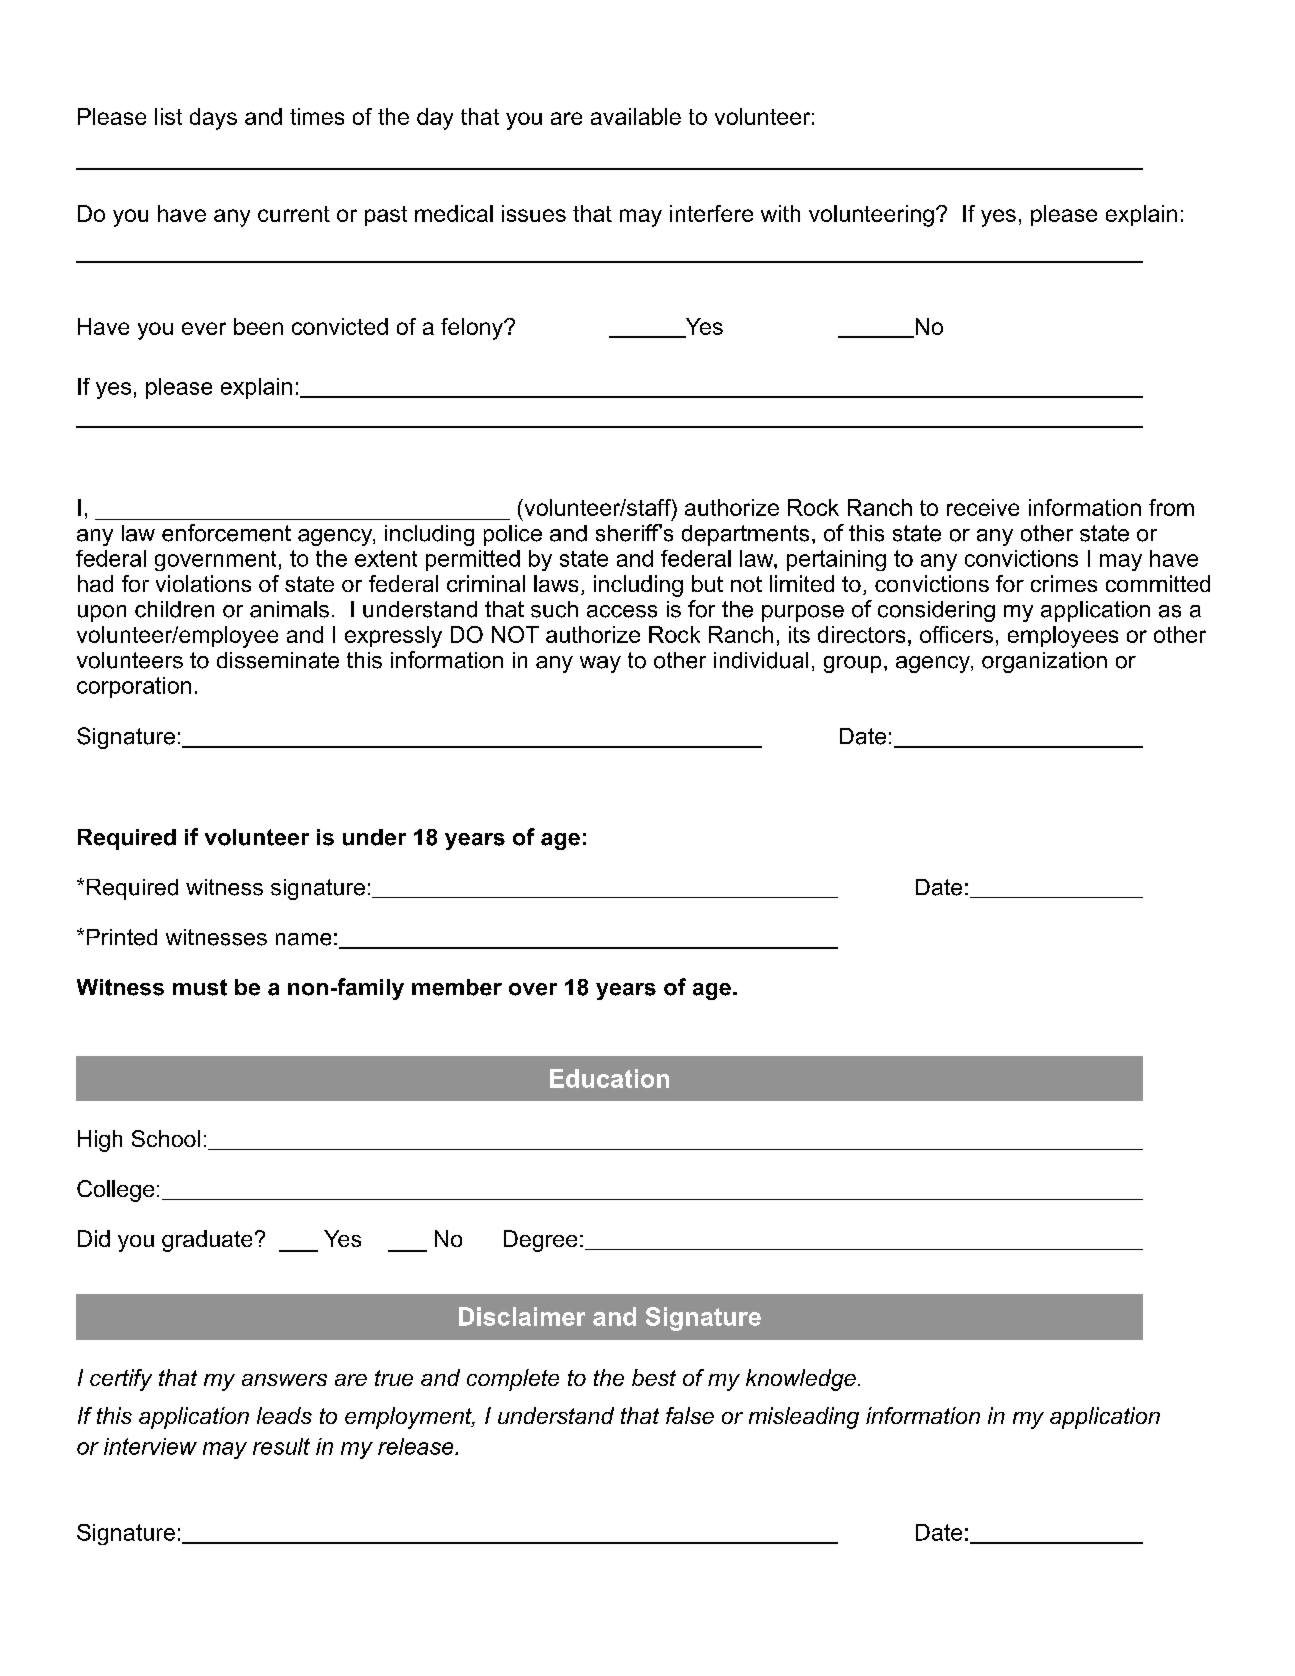  Describe the element at coordinates (780, 213) in the screenshot. I see `with` at that location.
